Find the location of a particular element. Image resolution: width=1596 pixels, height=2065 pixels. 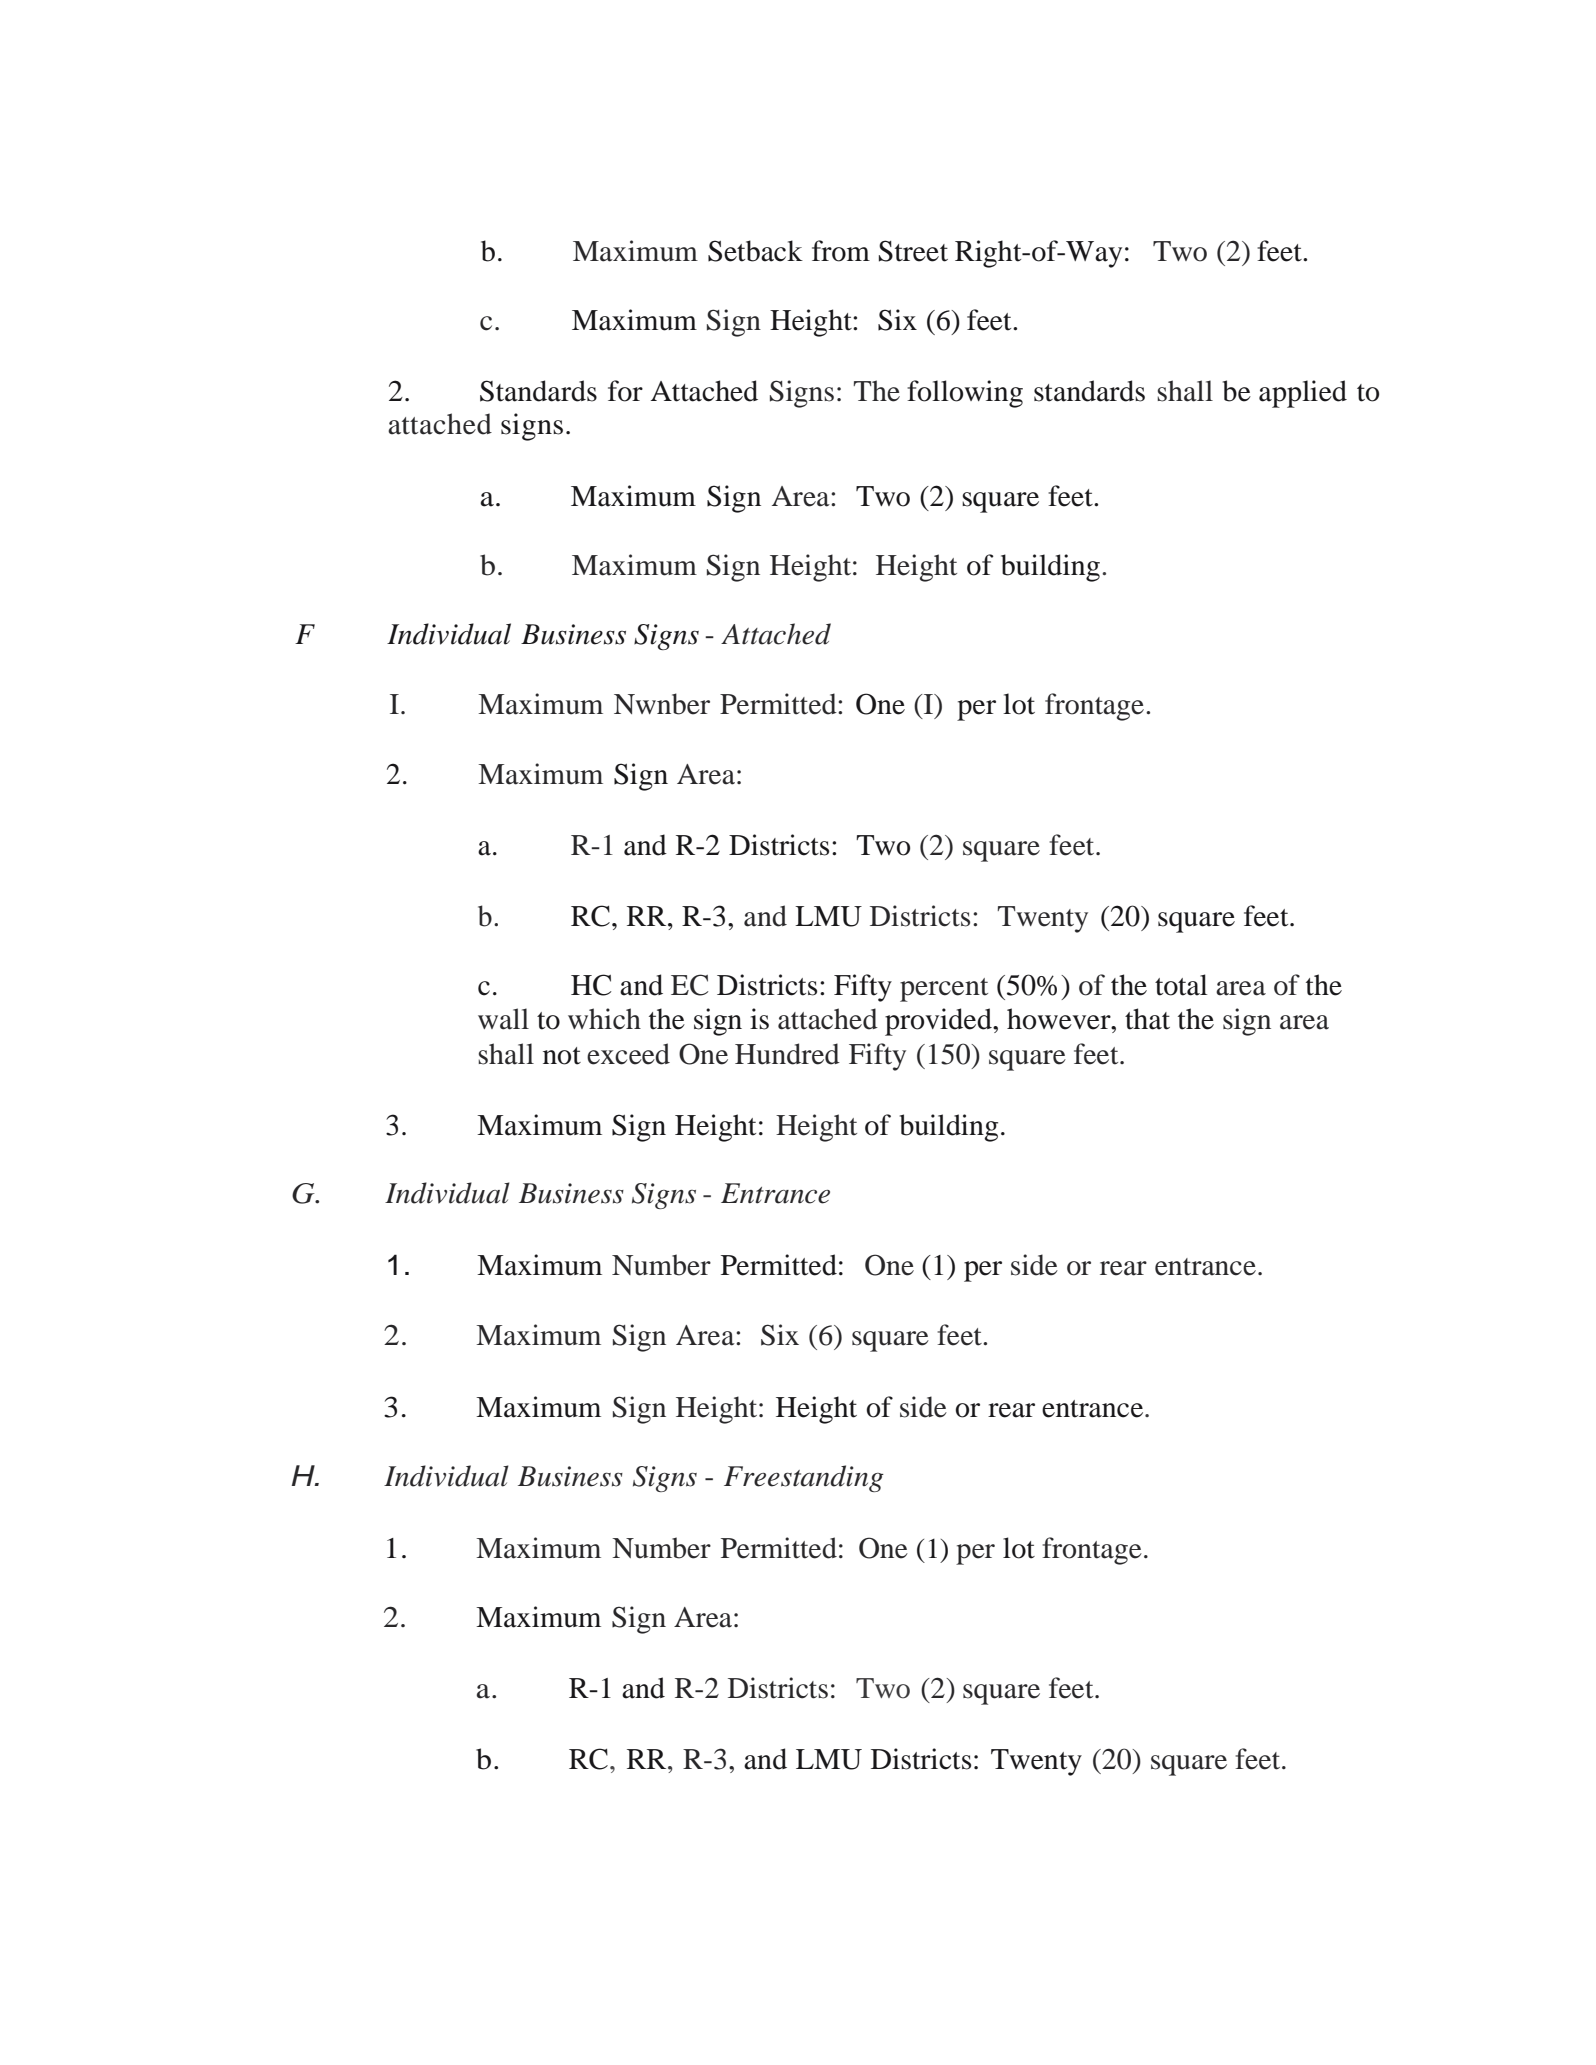

applied is located at coordinates (1303, 394).
